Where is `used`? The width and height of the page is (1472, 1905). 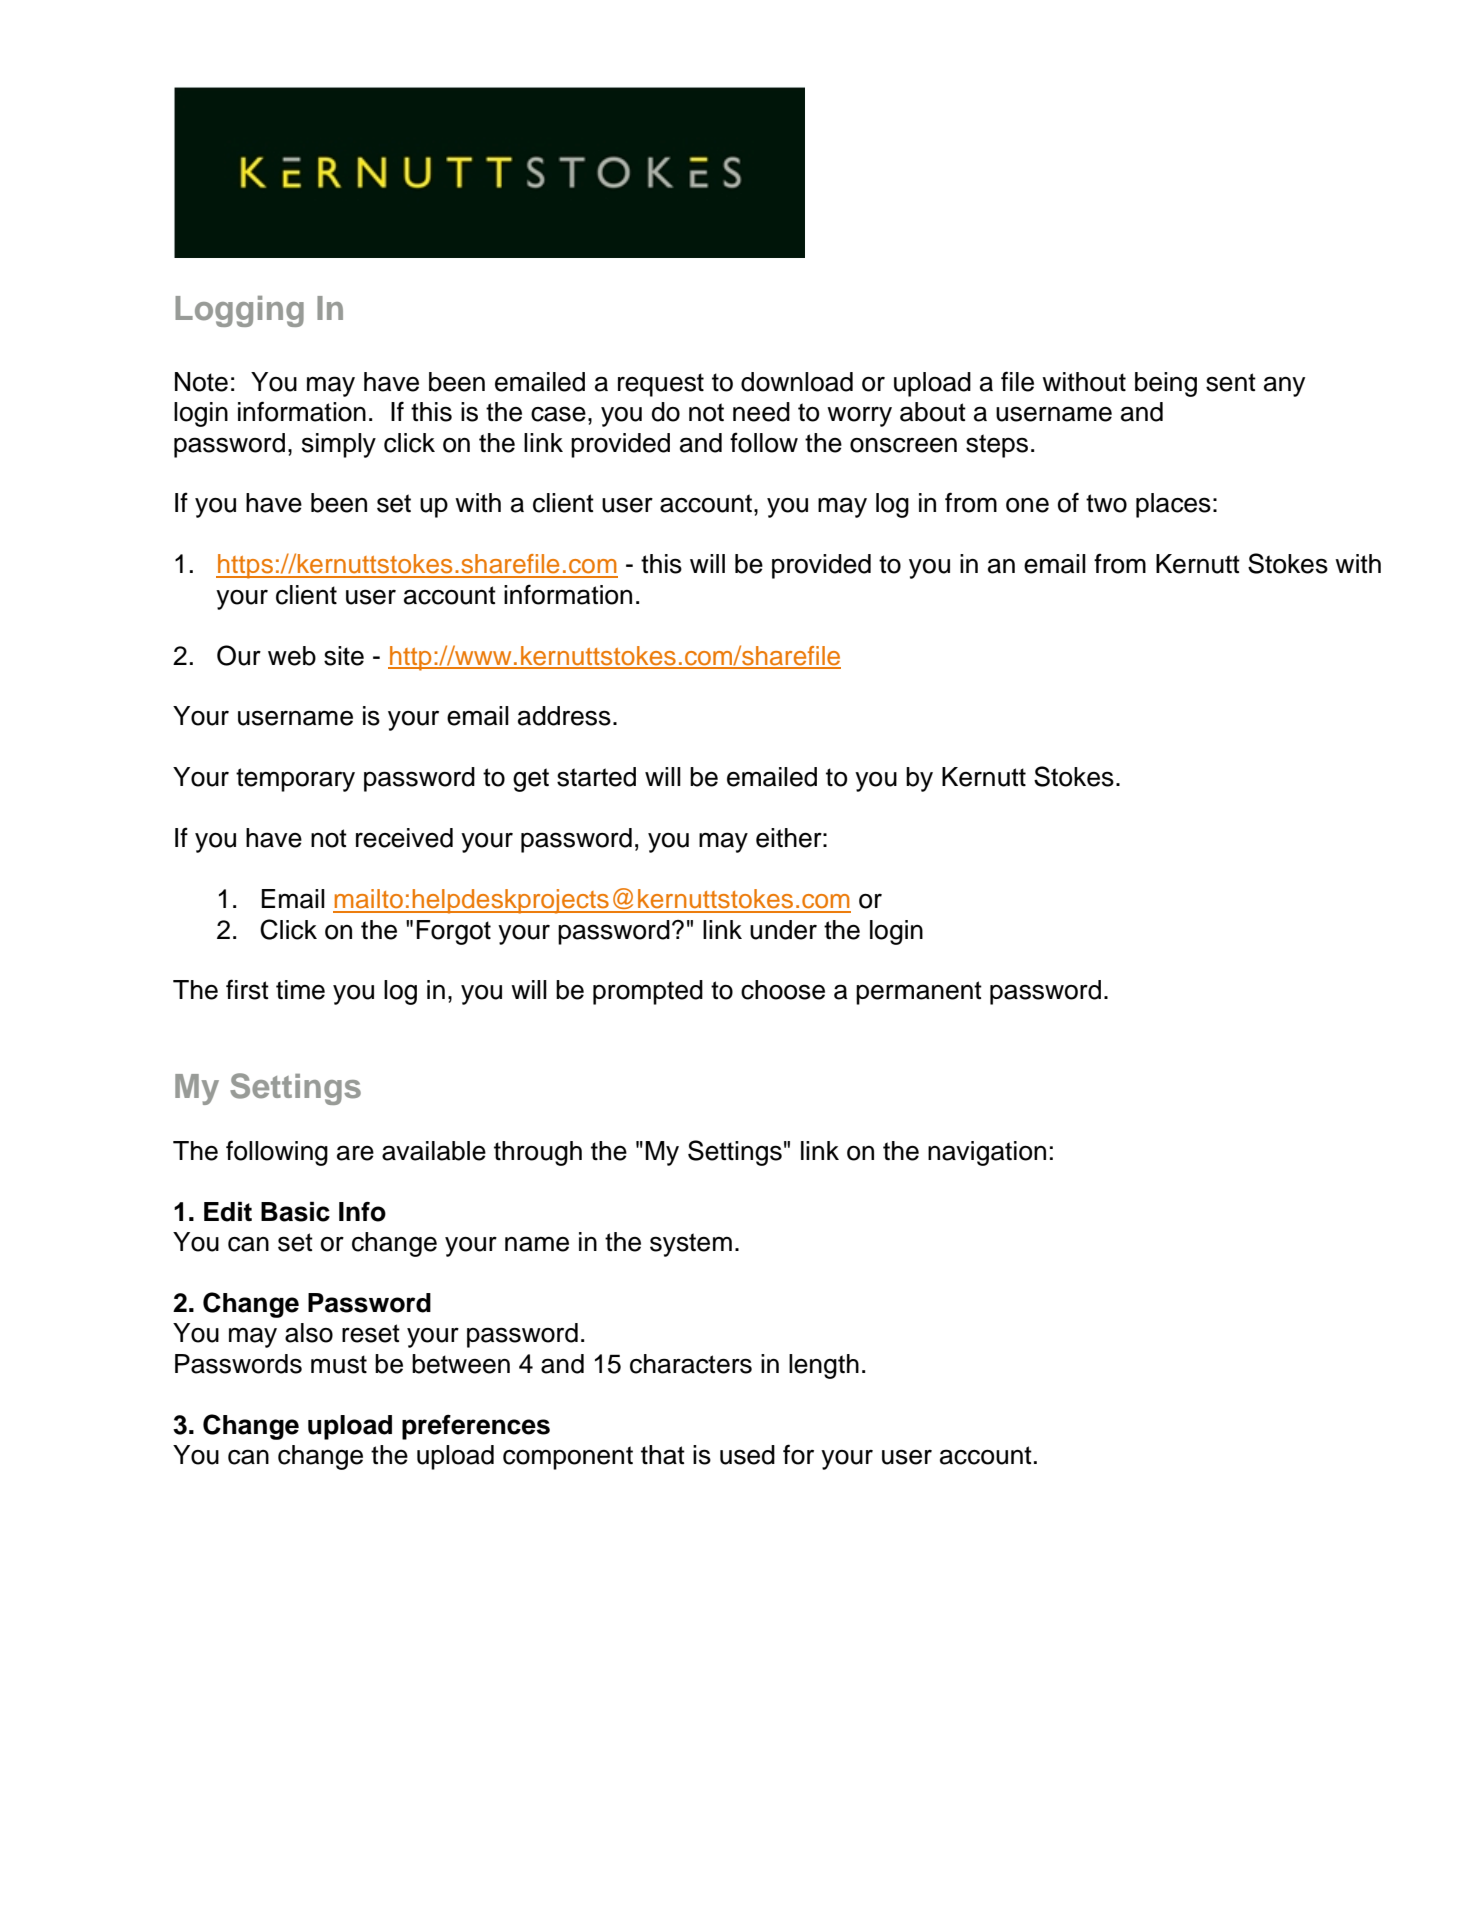
used is located at coordinates (747, 1455).
